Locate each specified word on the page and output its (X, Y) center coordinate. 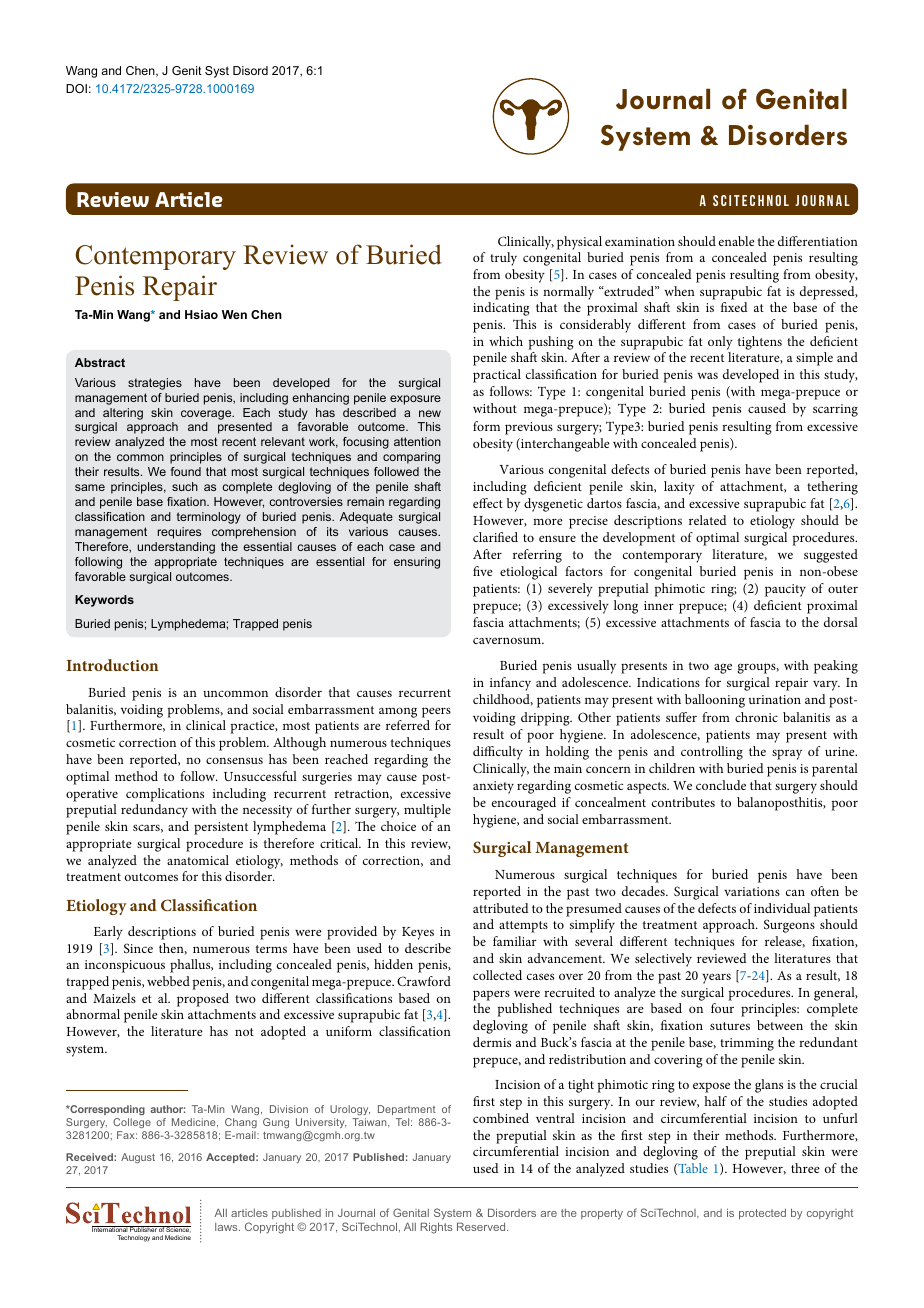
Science (178, 1229)
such (185, 486)
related (708, 520)
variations (752, 891)
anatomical (198, 860)
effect (488, 503)
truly (503, 259)
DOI (76, 88)
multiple (427, 811)
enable (737, 241)
